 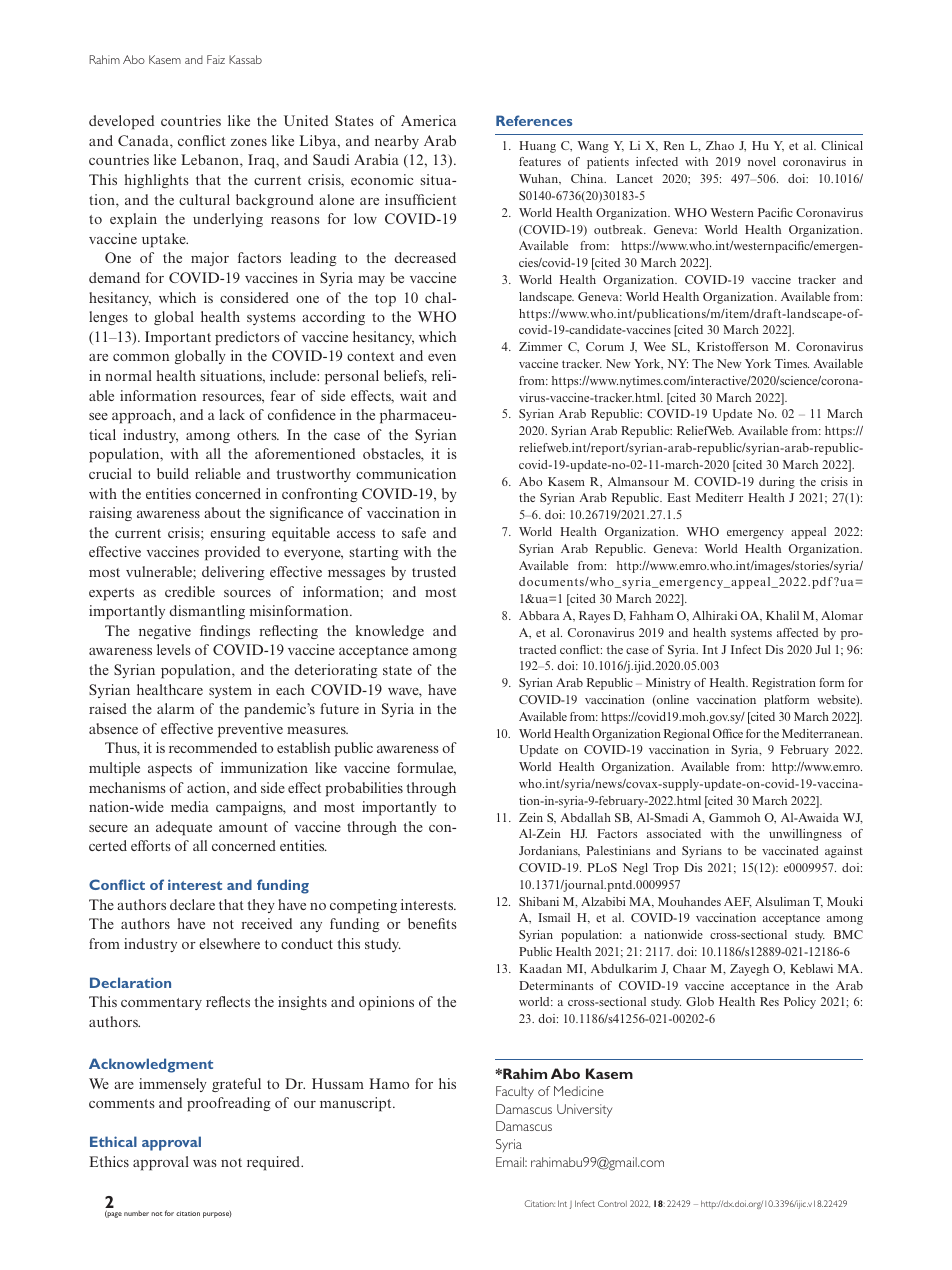 What do you see at coordinates (720, 145) in the document?
I see `Zhao` at bounding box center [720, 145].
